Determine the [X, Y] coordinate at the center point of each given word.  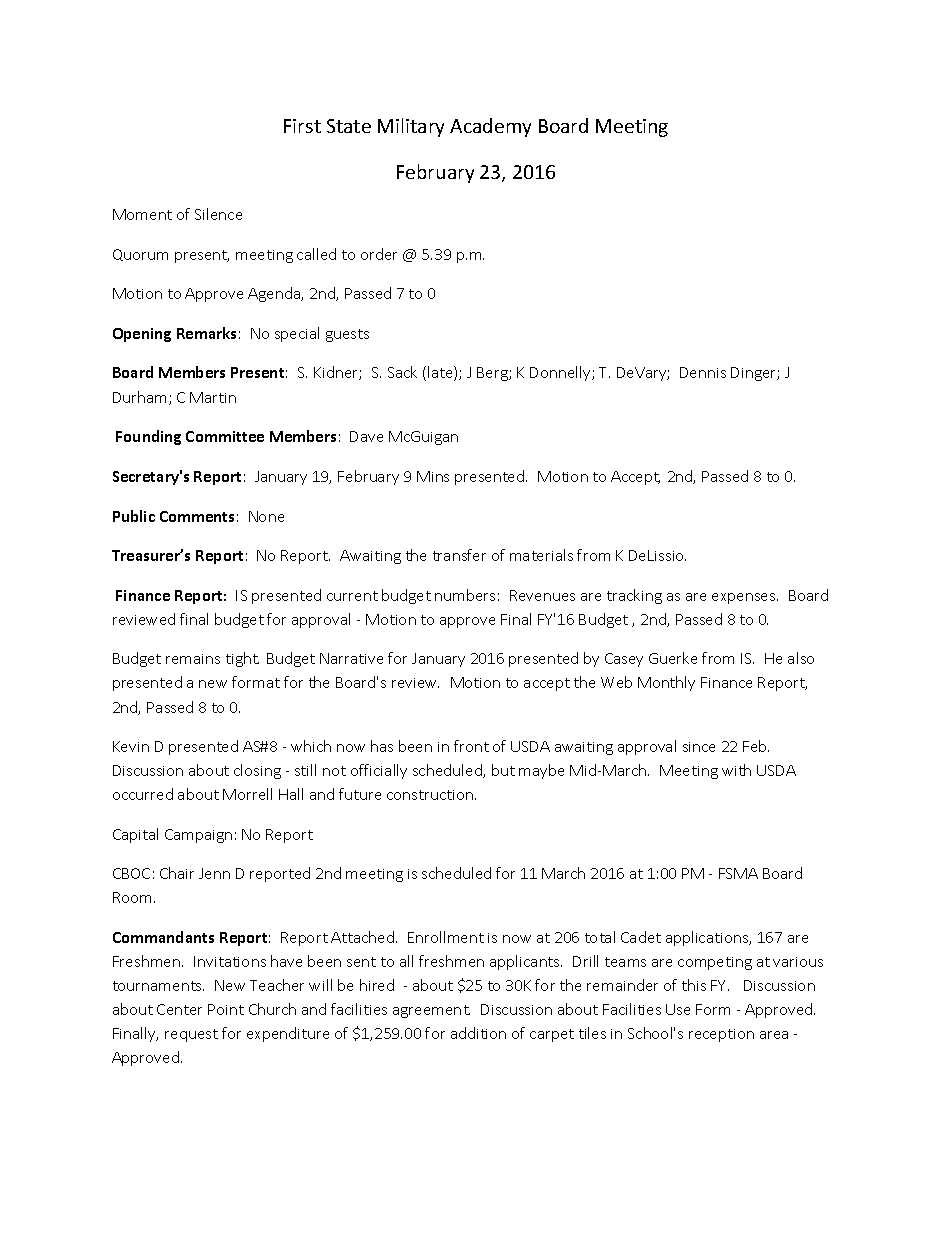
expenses [745, 598]
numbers [465, 595]
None [266, 516]
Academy [490, 127]
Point [226, 1009]
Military [411, 127]
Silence [218, 214]
